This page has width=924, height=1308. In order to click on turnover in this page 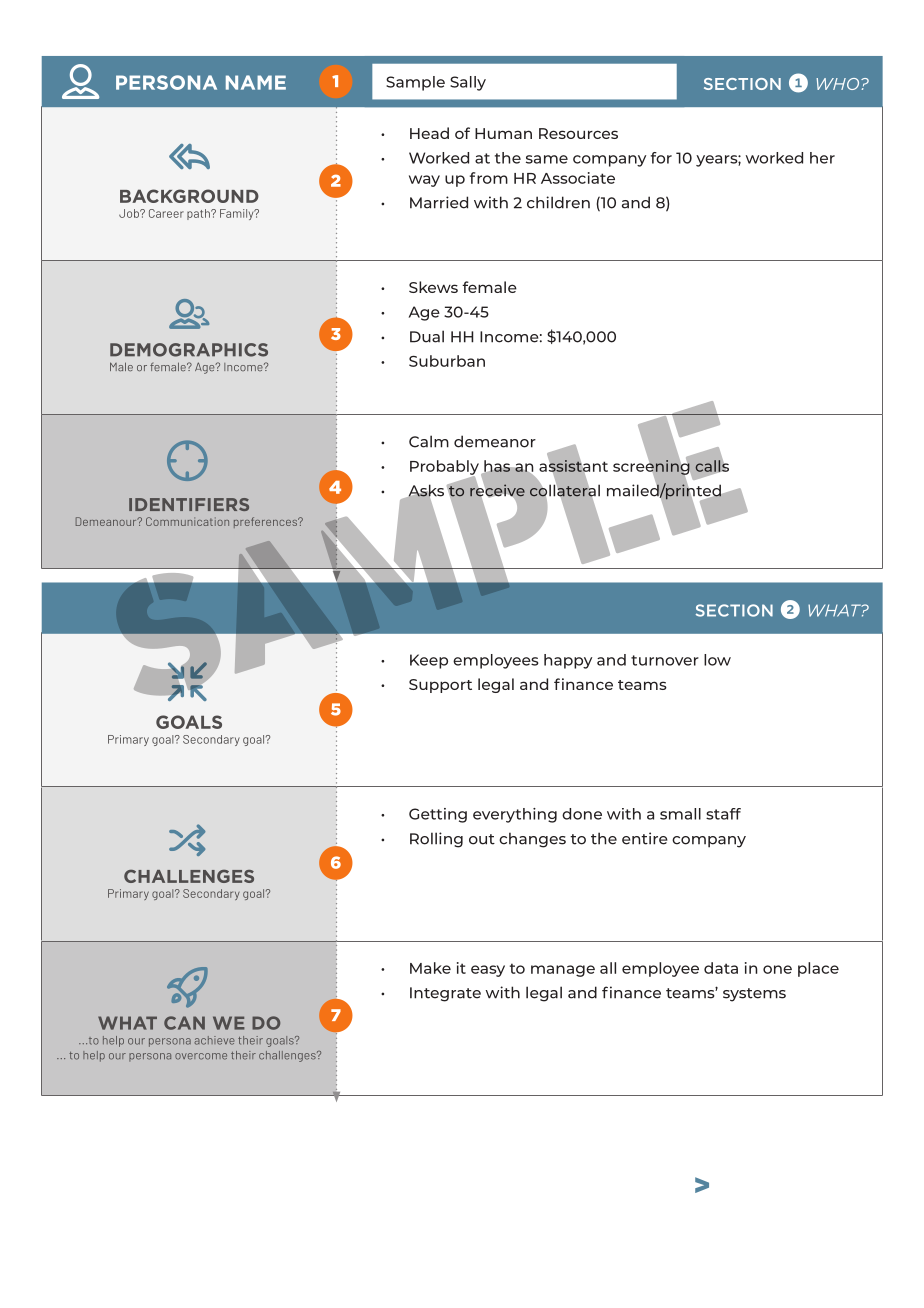, I will do `click(665, 660)`.
